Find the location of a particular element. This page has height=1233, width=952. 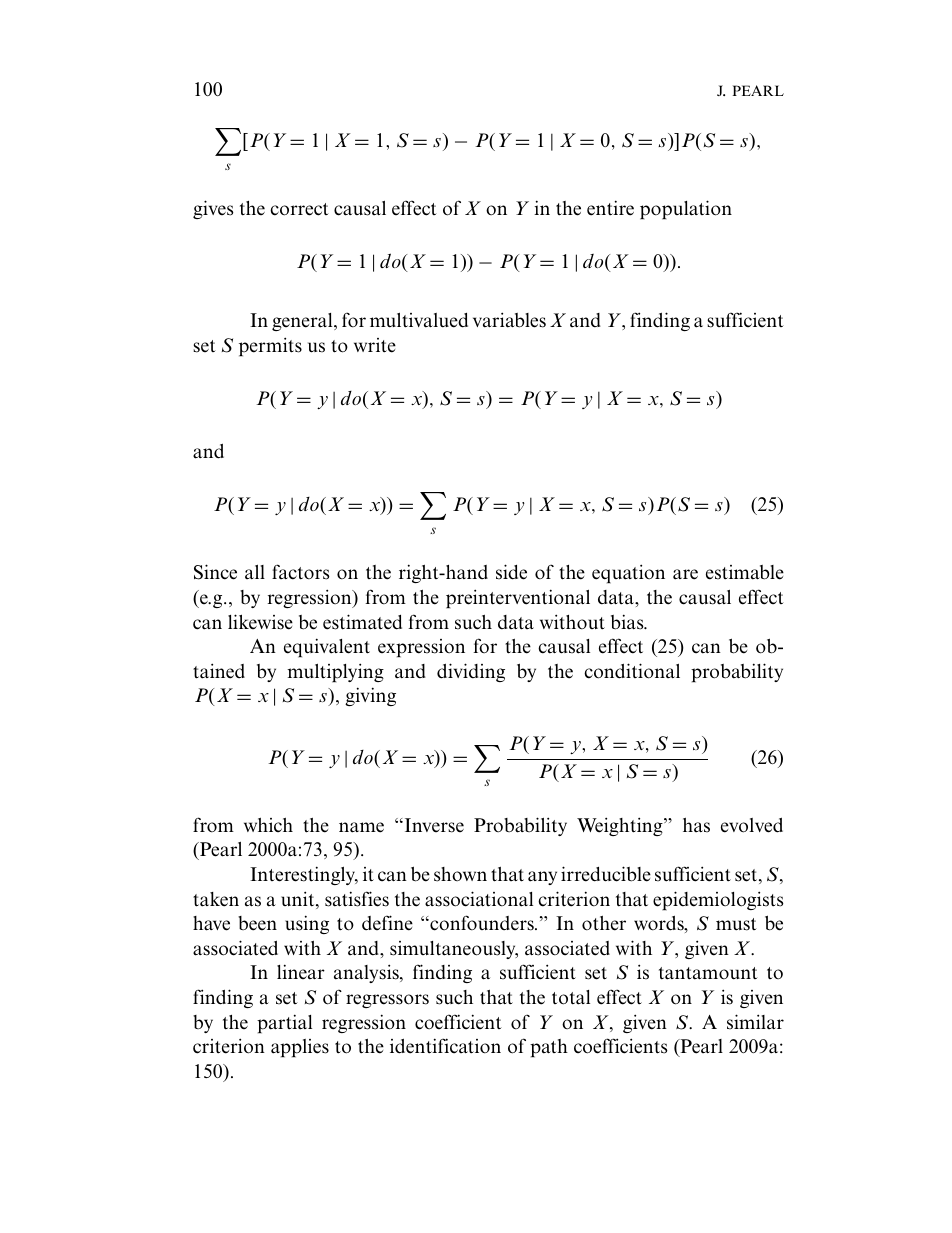

likewise is located at coordinates (260, 622).
